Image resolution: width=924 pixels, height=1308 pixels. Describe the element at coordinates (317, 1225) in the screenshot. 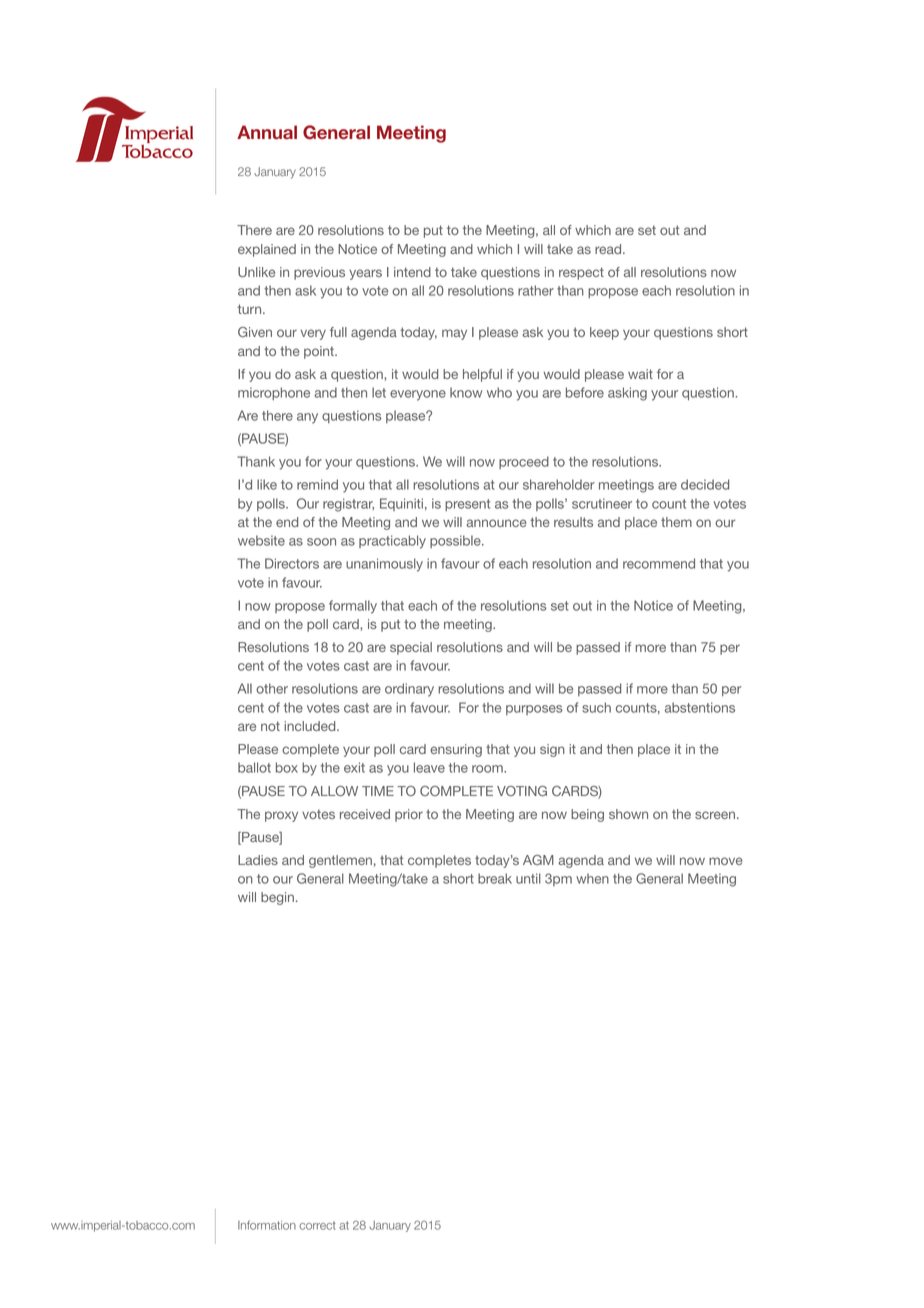

I see `correct` at that location.
